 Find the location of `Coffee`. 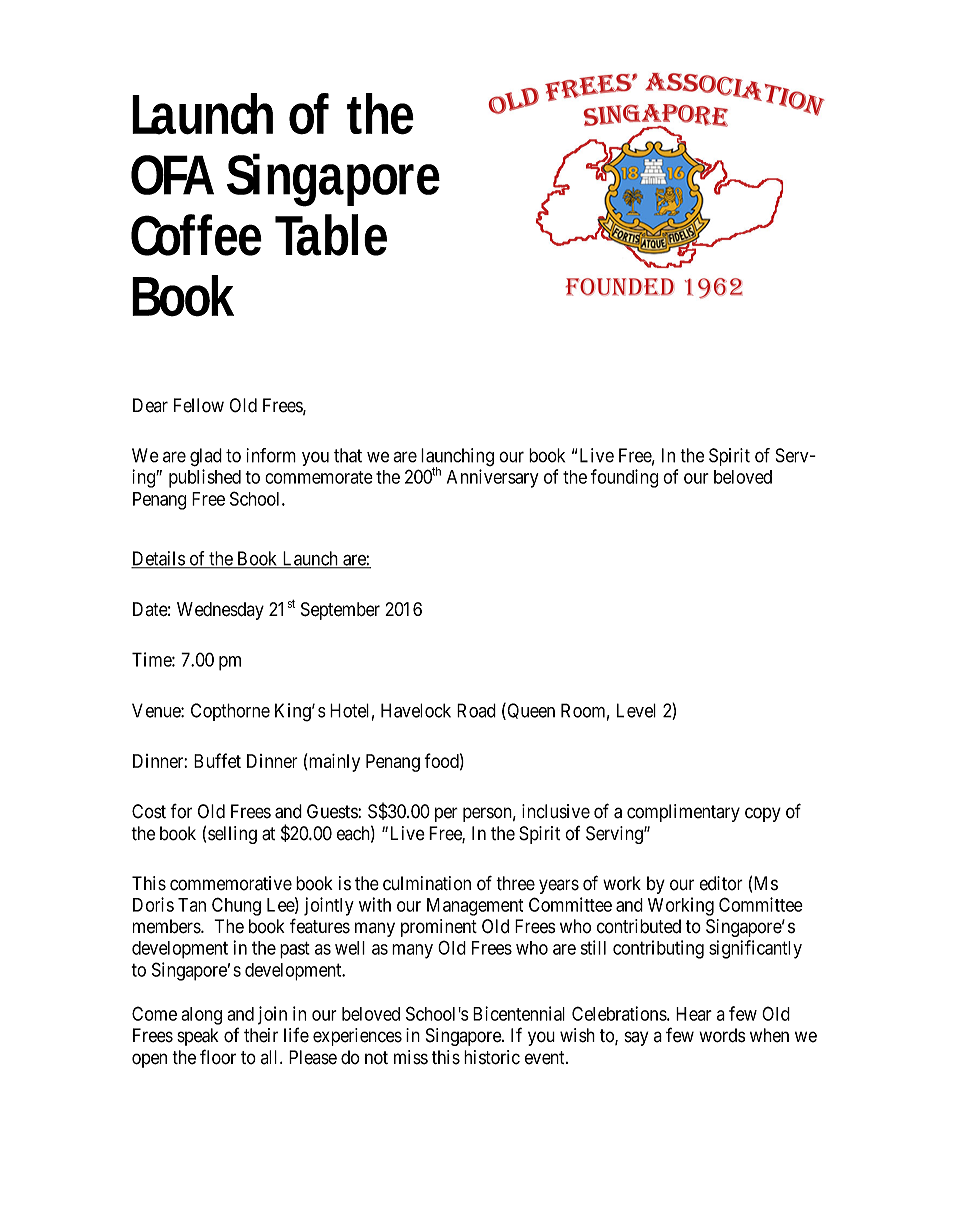

Coffee is located at coordinates (196, 235).
